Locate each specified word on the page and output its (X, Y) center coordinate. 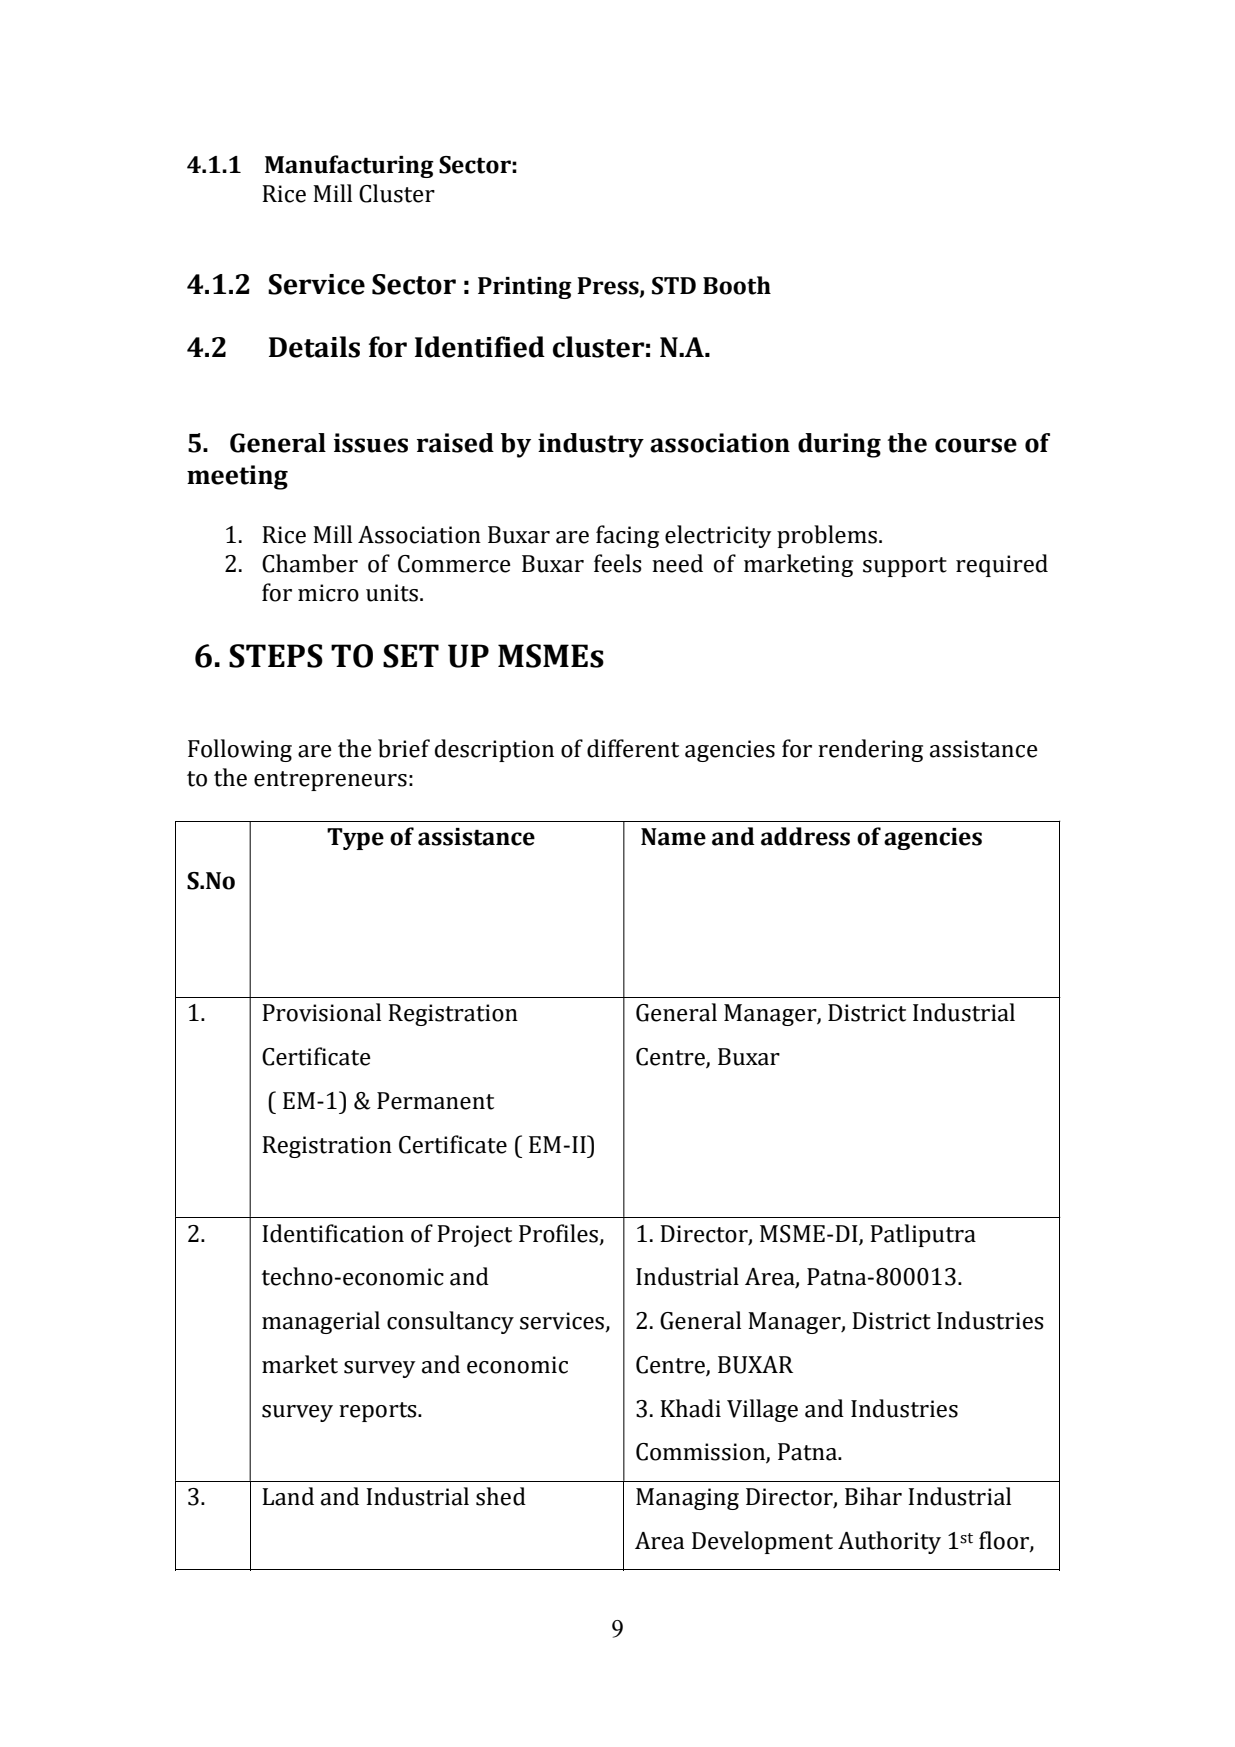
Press (609, 286)
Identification (333, 1233)
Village (762, 1410)
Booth (737, 285)
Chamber (310, 563)
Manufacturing (349, 166)
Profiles (560, 1234)
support (905, 567)
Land (288, 1496)
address (805, 836)
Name (673, 837)
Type (355, 839)
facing (627, 536)
